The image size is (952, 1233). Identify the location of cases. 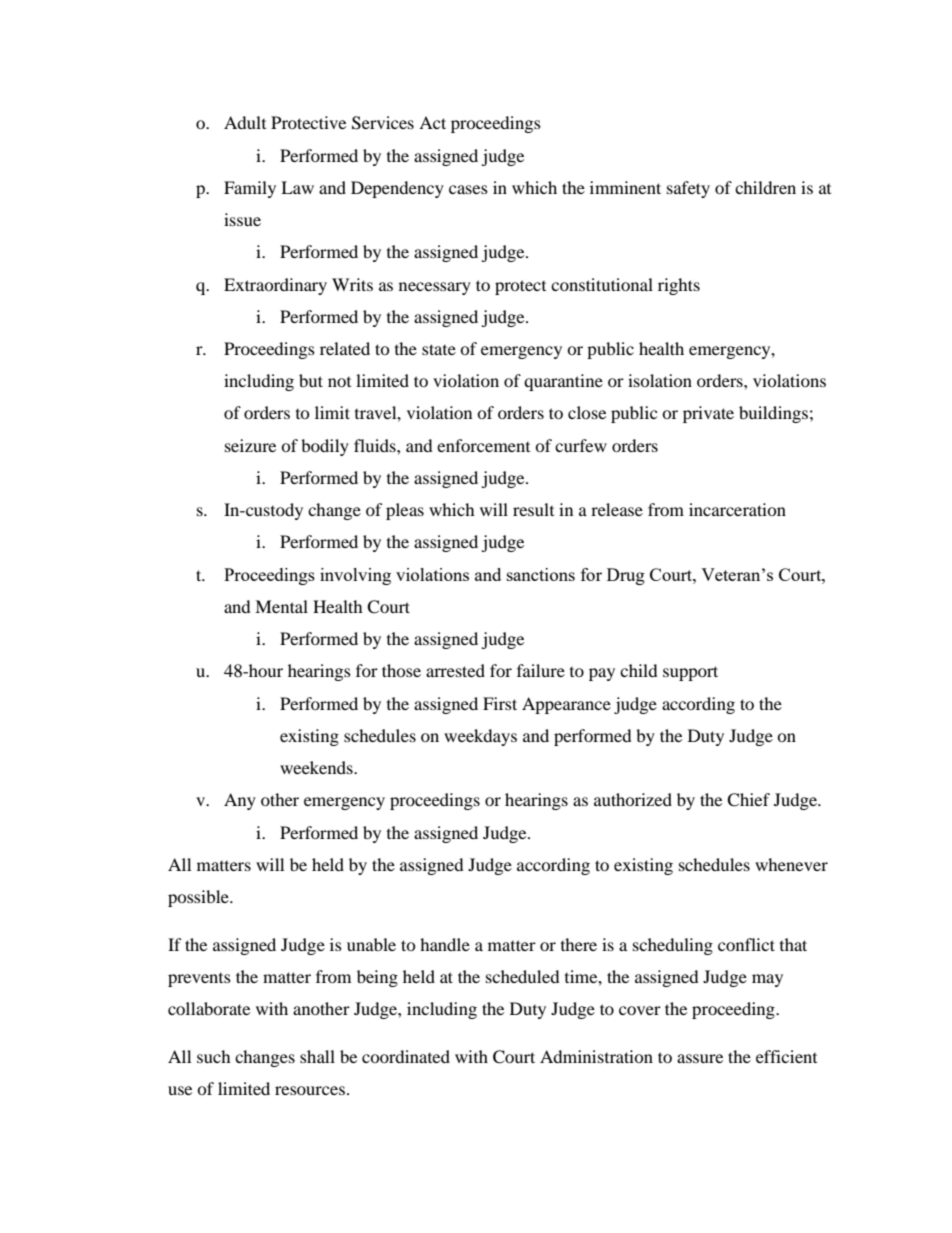
(468, 189).
